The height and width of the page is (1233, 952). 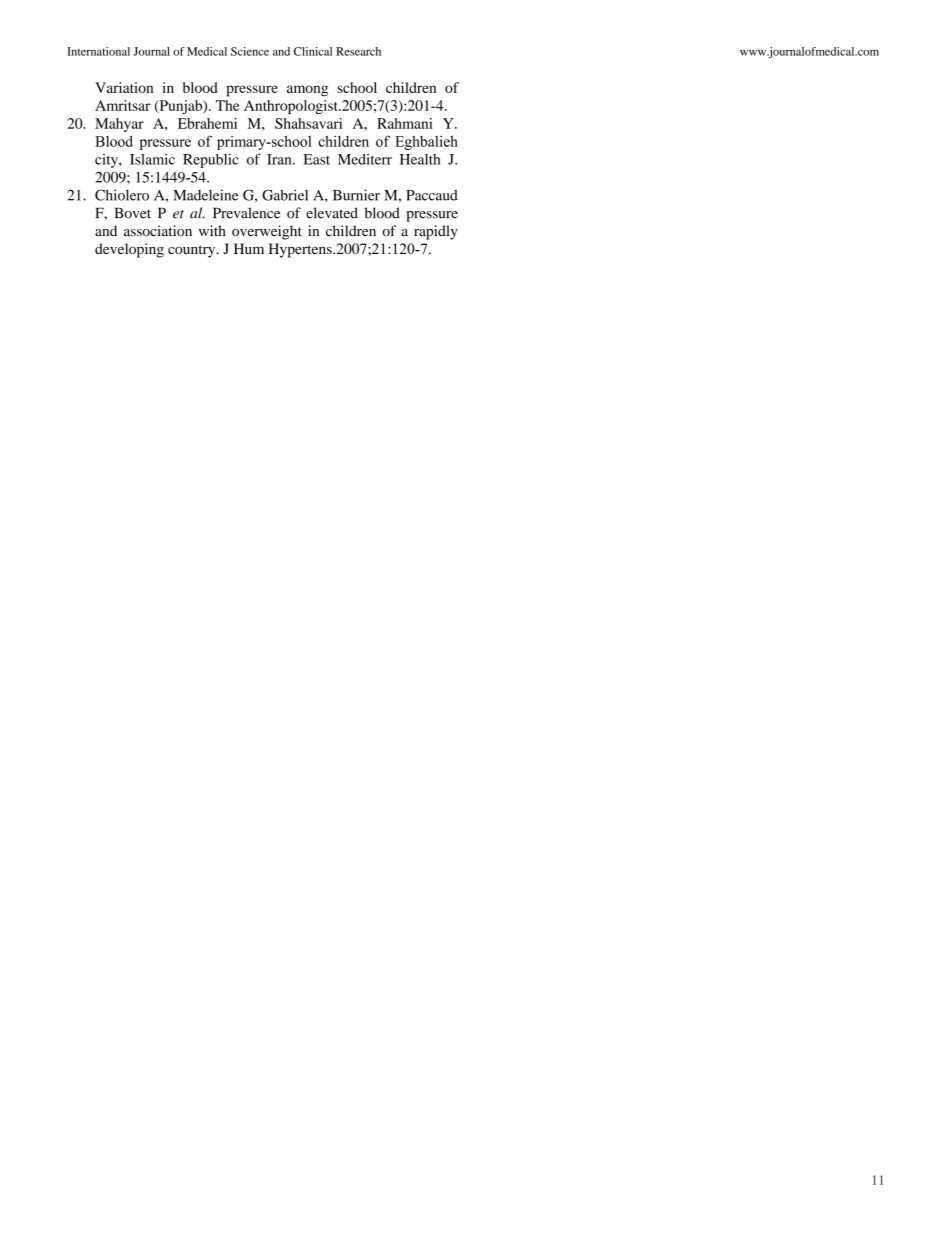 What do you see at coordinates (358, 51) in the page?
I see `Research` at bounding box center [358, 51].
